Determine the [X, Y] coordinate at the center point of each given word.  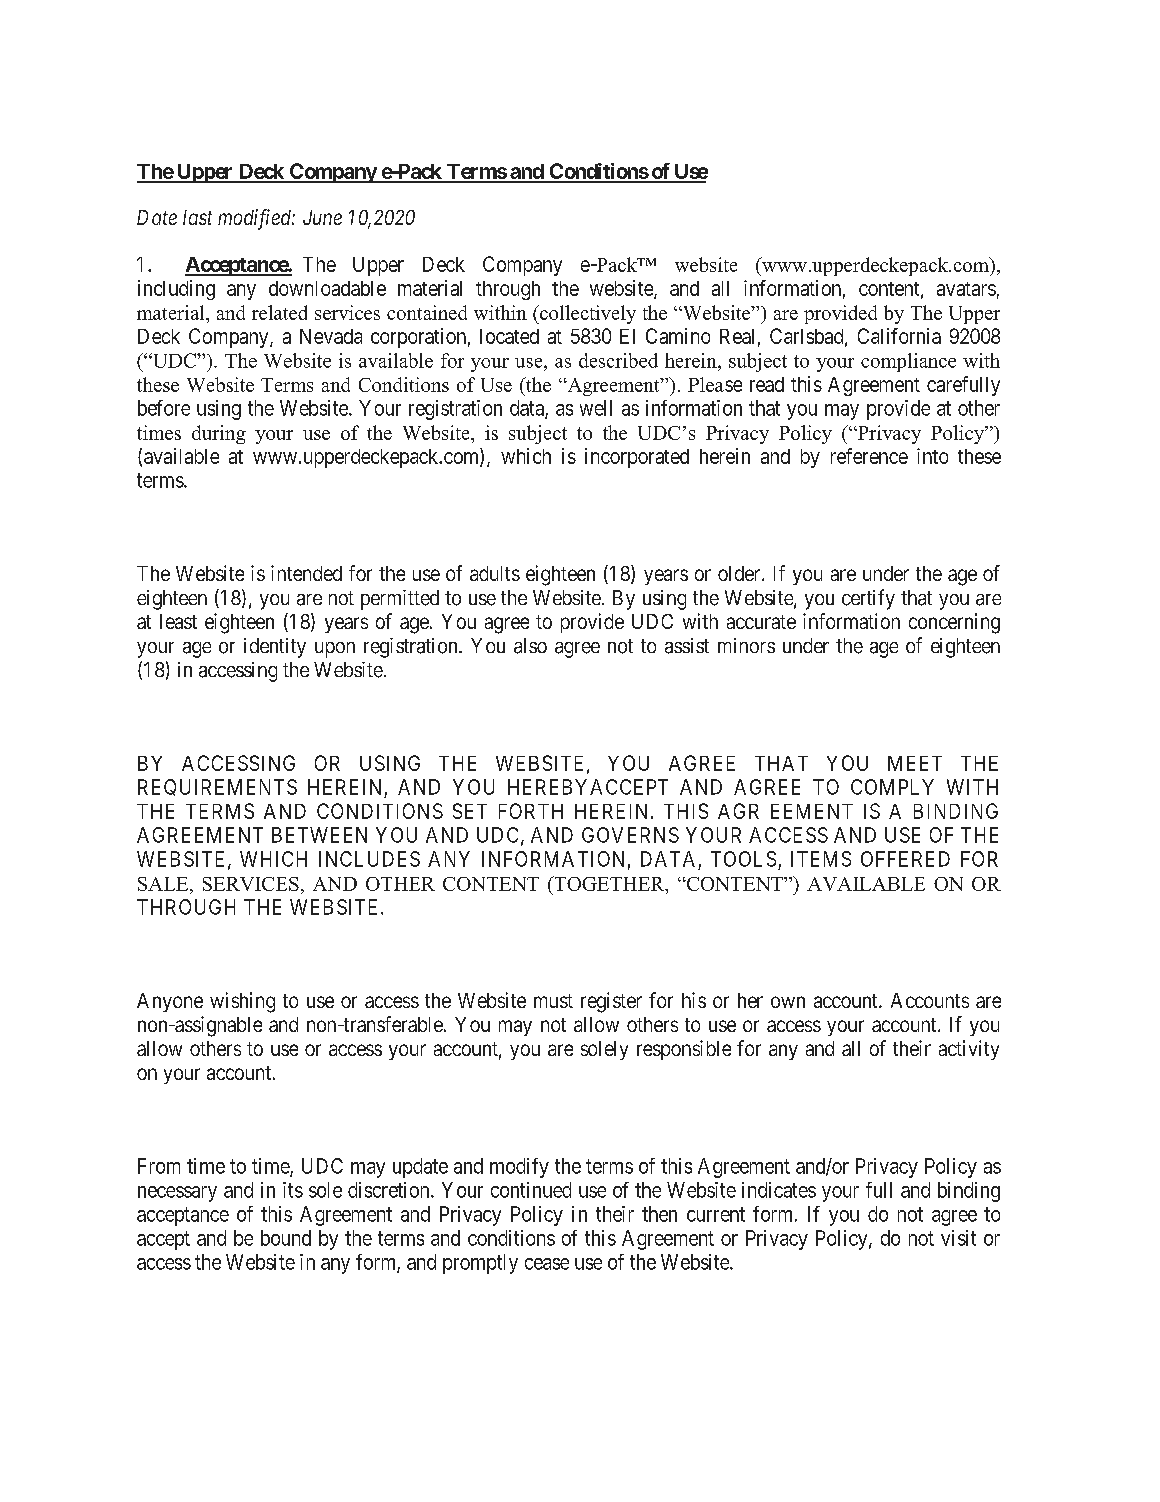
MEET [915, 763]
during [219, 434]
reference [869, 456]
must [553, 1001]
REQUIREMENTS [217, 787]
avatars [966, 289]
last [197, 217]
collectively [586, 314]
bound [286, 1238]
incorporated [637, 458]
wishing [242, 1002]
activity [969, 1050]
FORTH [531, 811]
